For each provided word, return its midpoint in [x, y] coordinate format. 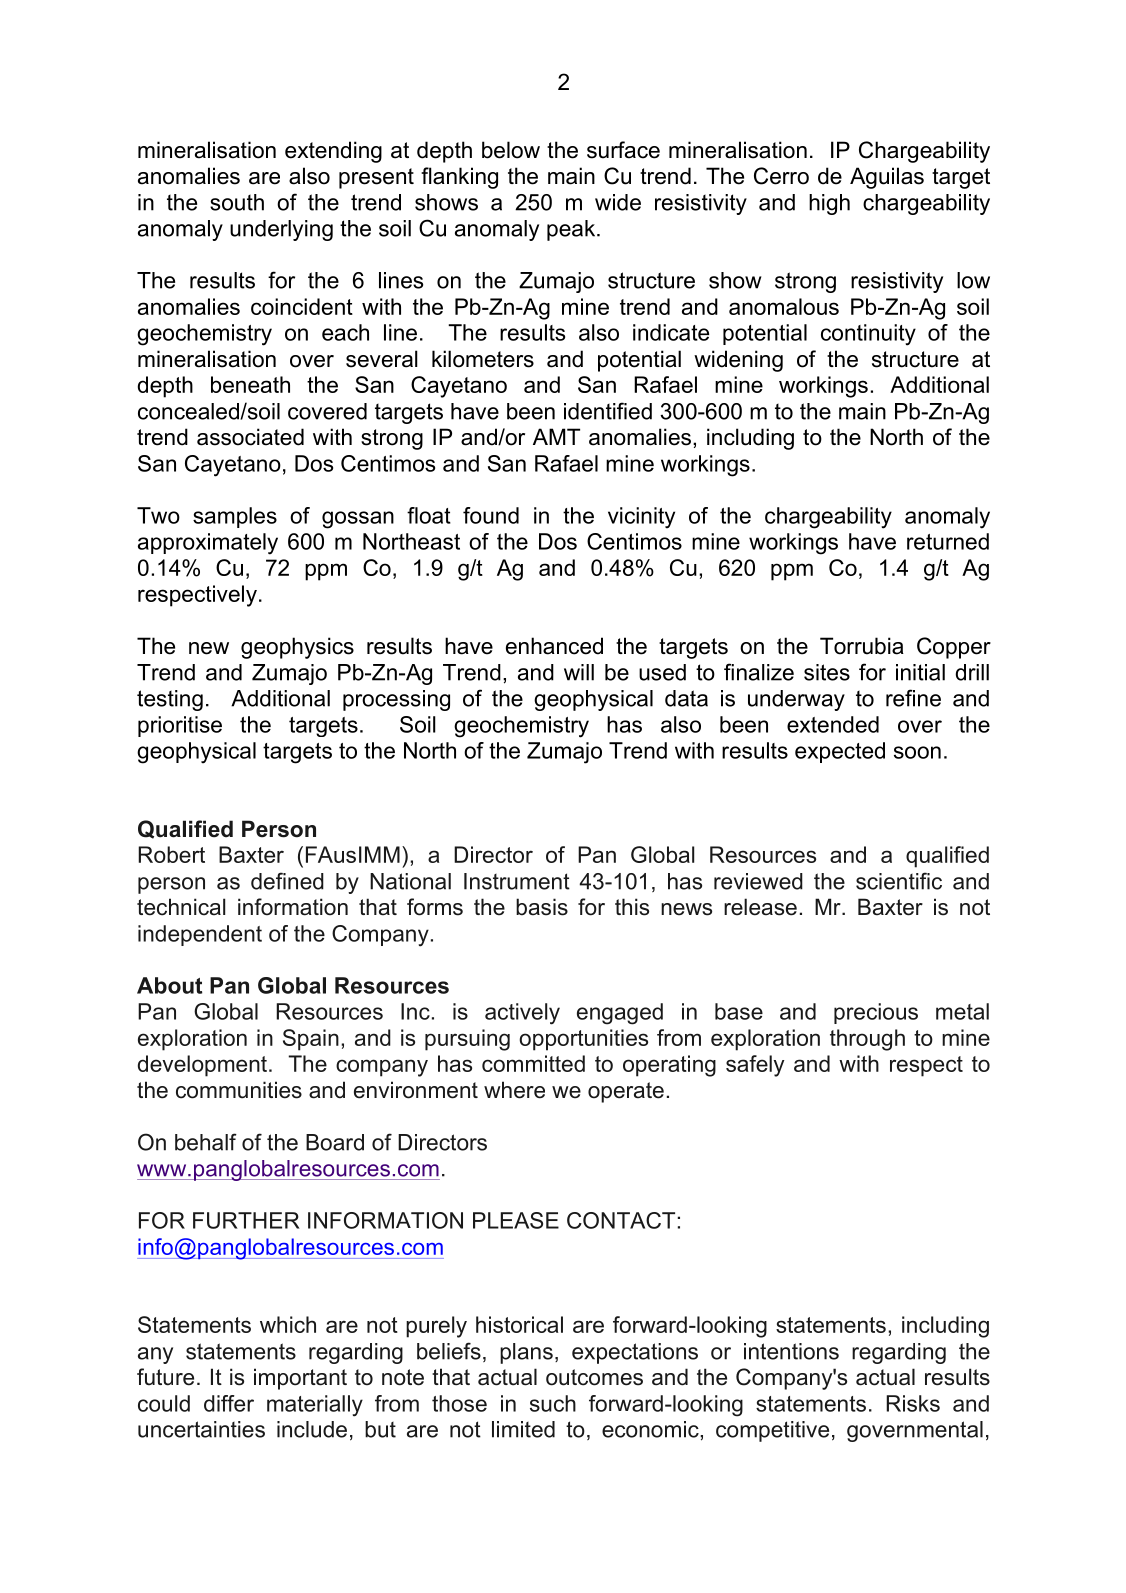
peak [572, 230]
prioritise [180, 726]
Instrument [517, 881]
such [553, 1403]
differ [229, 1403]
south [237, 202]
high [829, 204]
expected [840, 752]
